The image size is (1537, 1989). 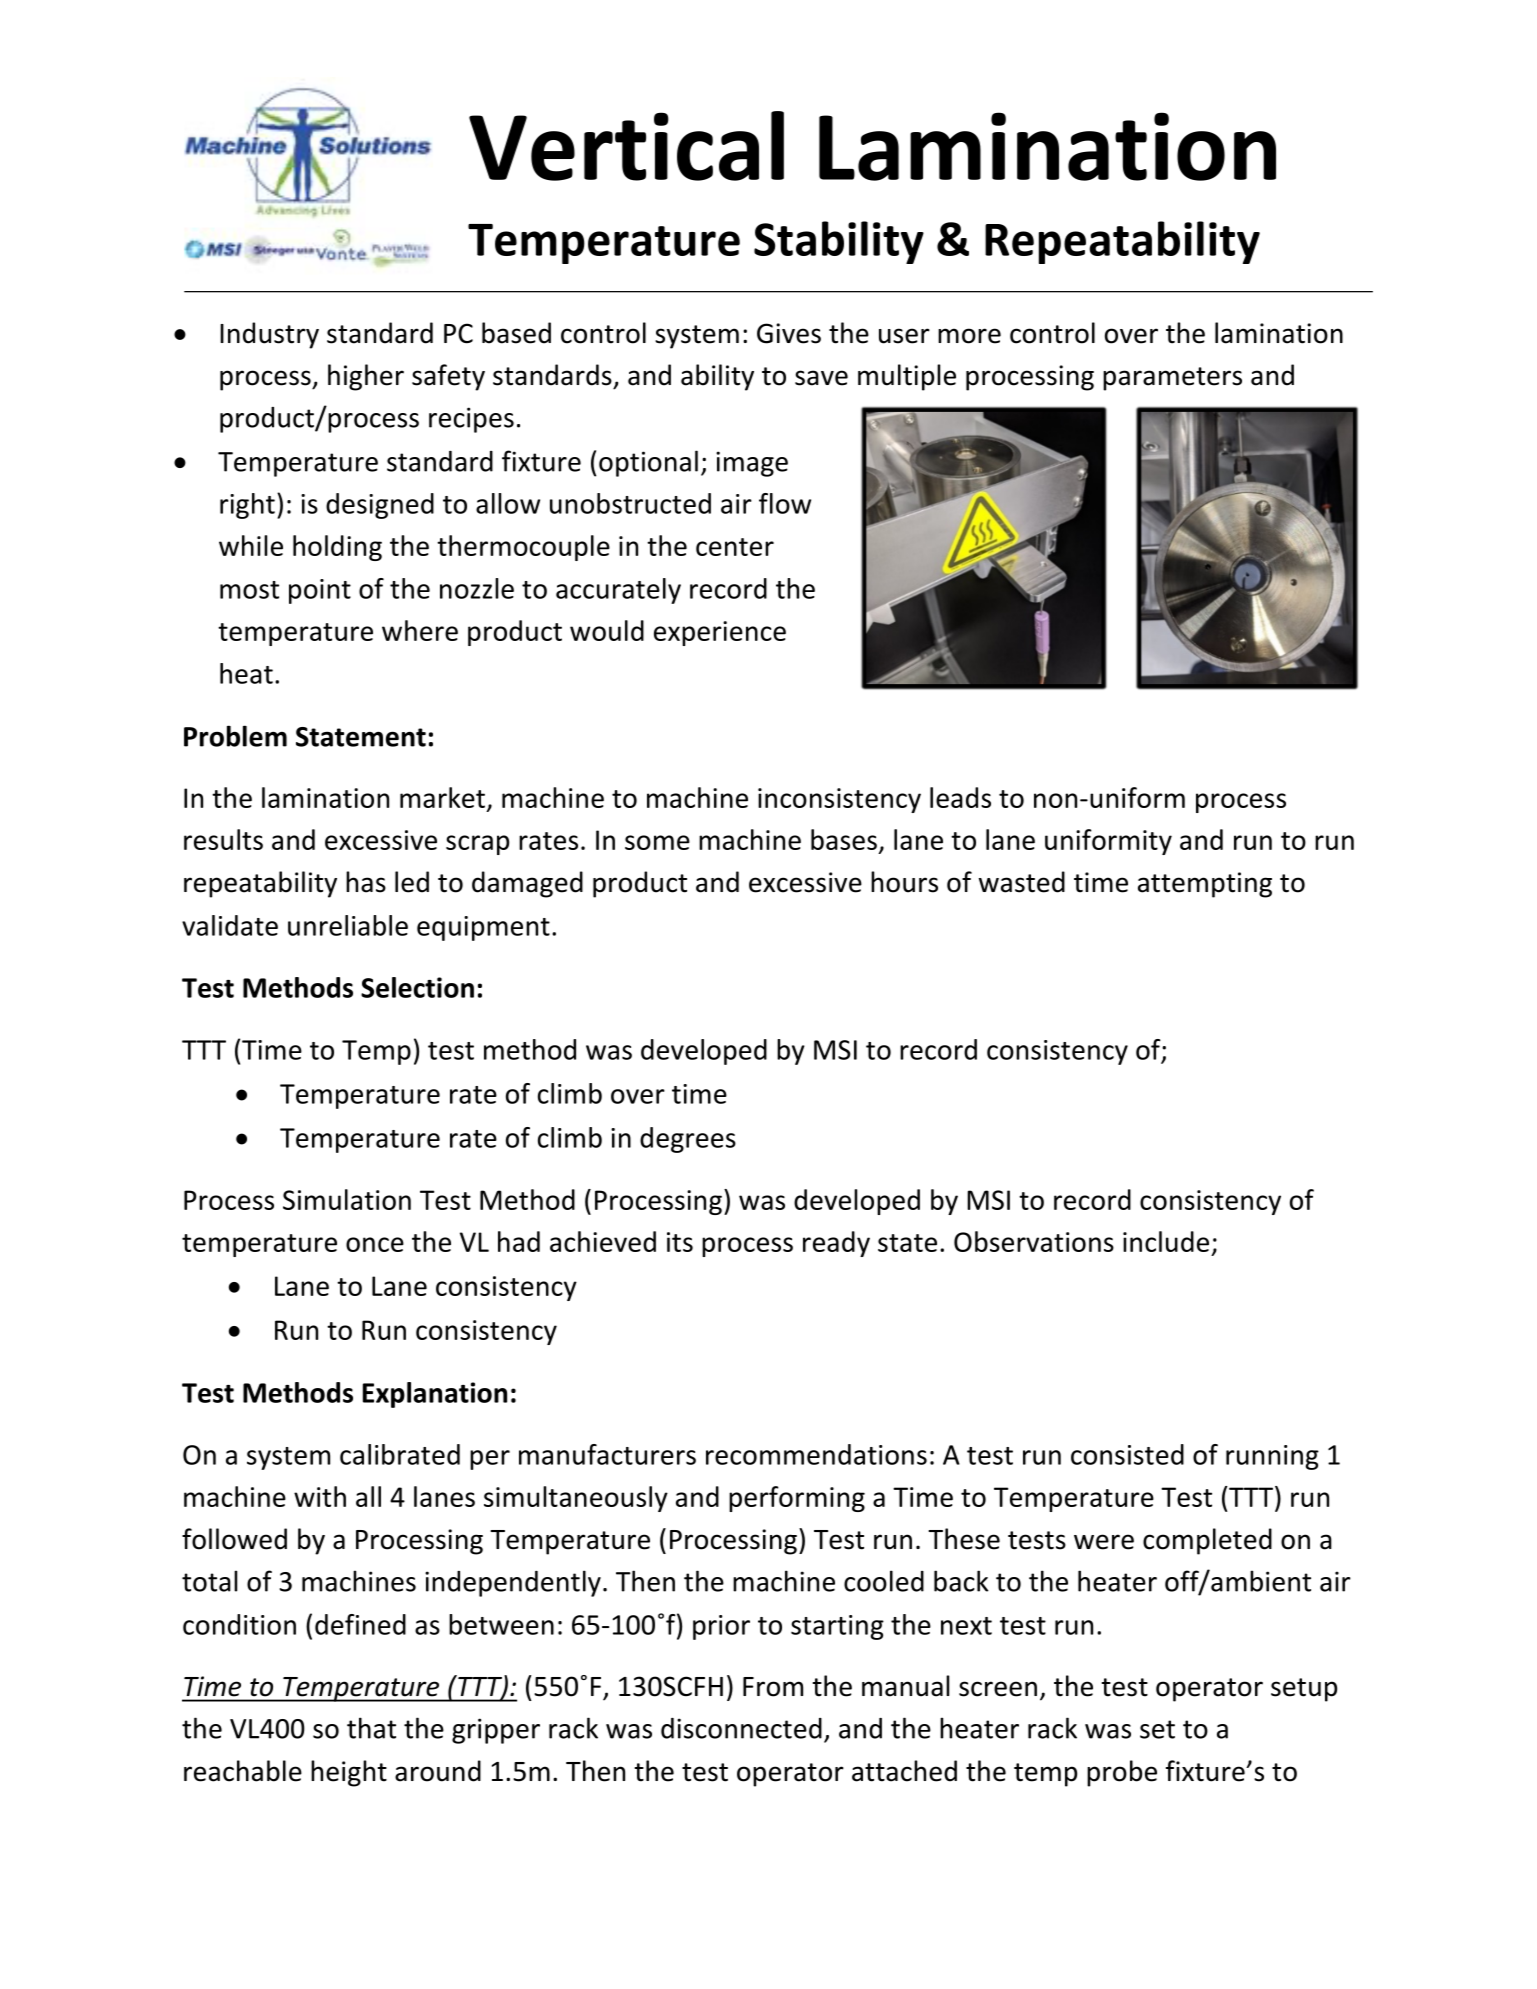 What do you see at coordinates (371, 1728) in the screenshot?
I see `that` at bounding box center [371, 1728].
